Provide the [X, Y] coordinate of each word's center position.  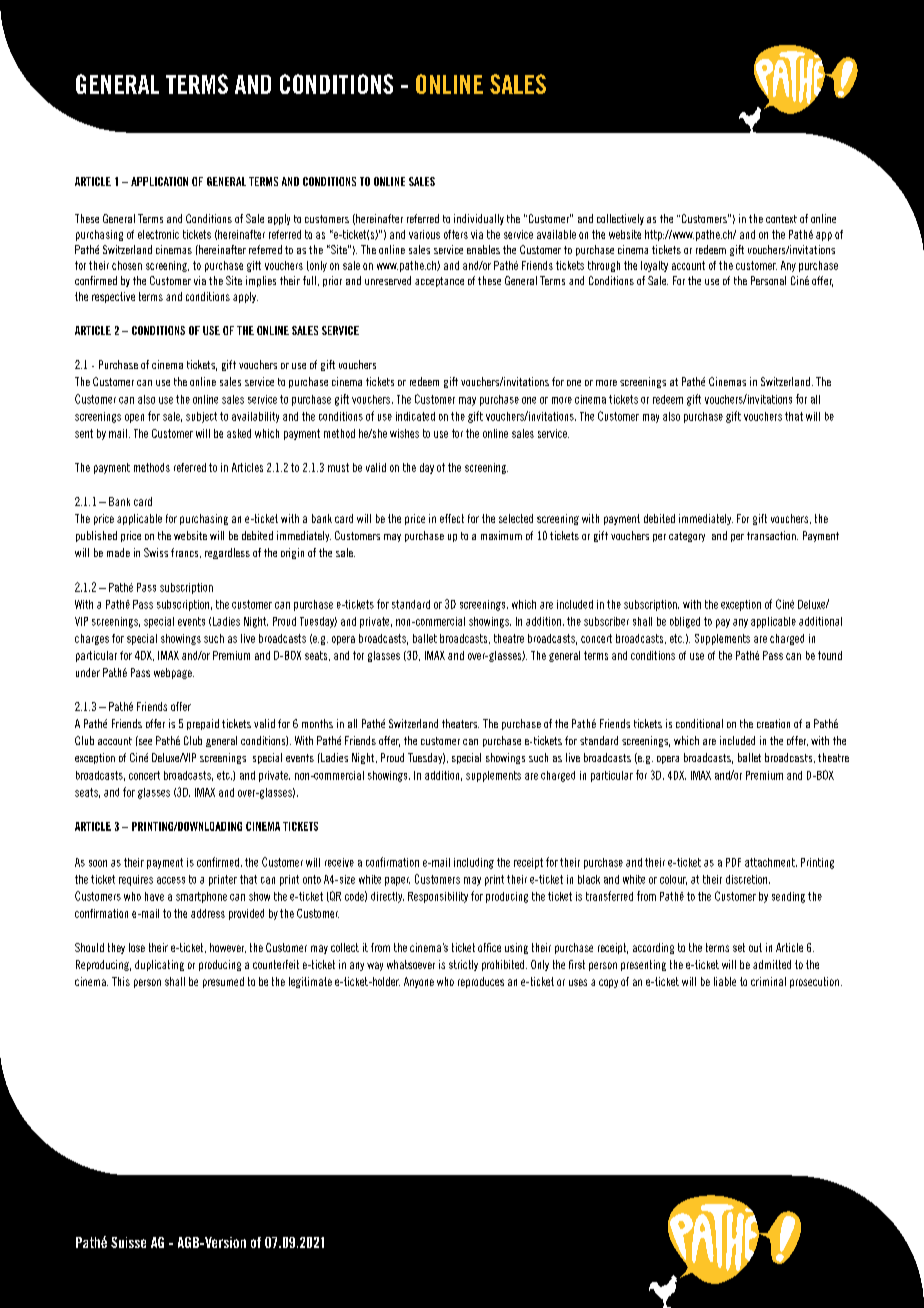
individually [479, 219]
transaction [772, 535]
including [474, 863]
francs [186, 553]
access [171, 880]
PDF [733, 862]
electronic [158, 234]
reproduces [481, 982]
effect [452, 518]
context [781, 219]
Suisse [128, 1242]
